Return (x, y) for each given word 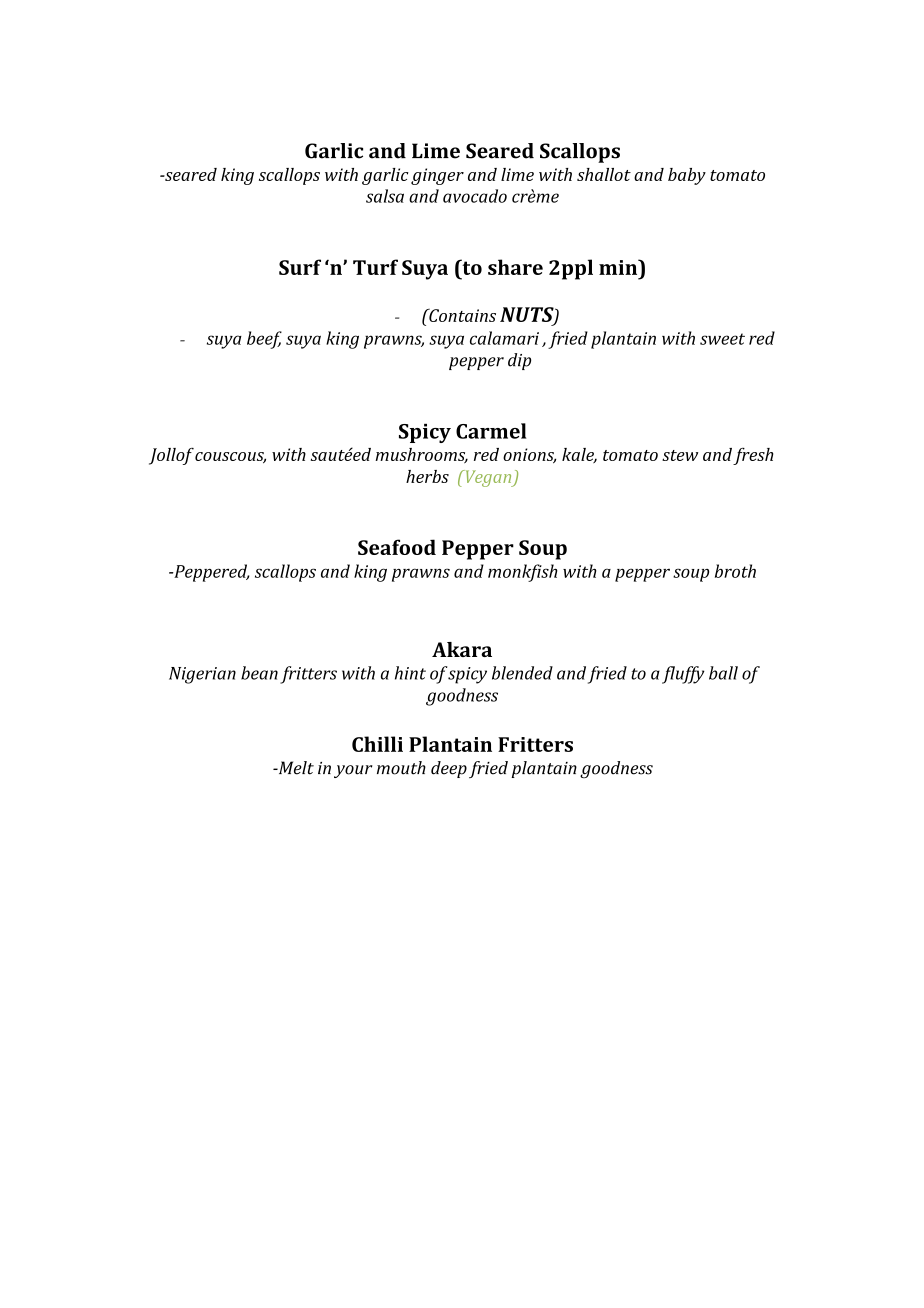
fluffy (683, 675)
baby (687, 176)
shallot (604, 174)
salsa (385, 196)
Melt (295, 768)
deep (449, 769)
